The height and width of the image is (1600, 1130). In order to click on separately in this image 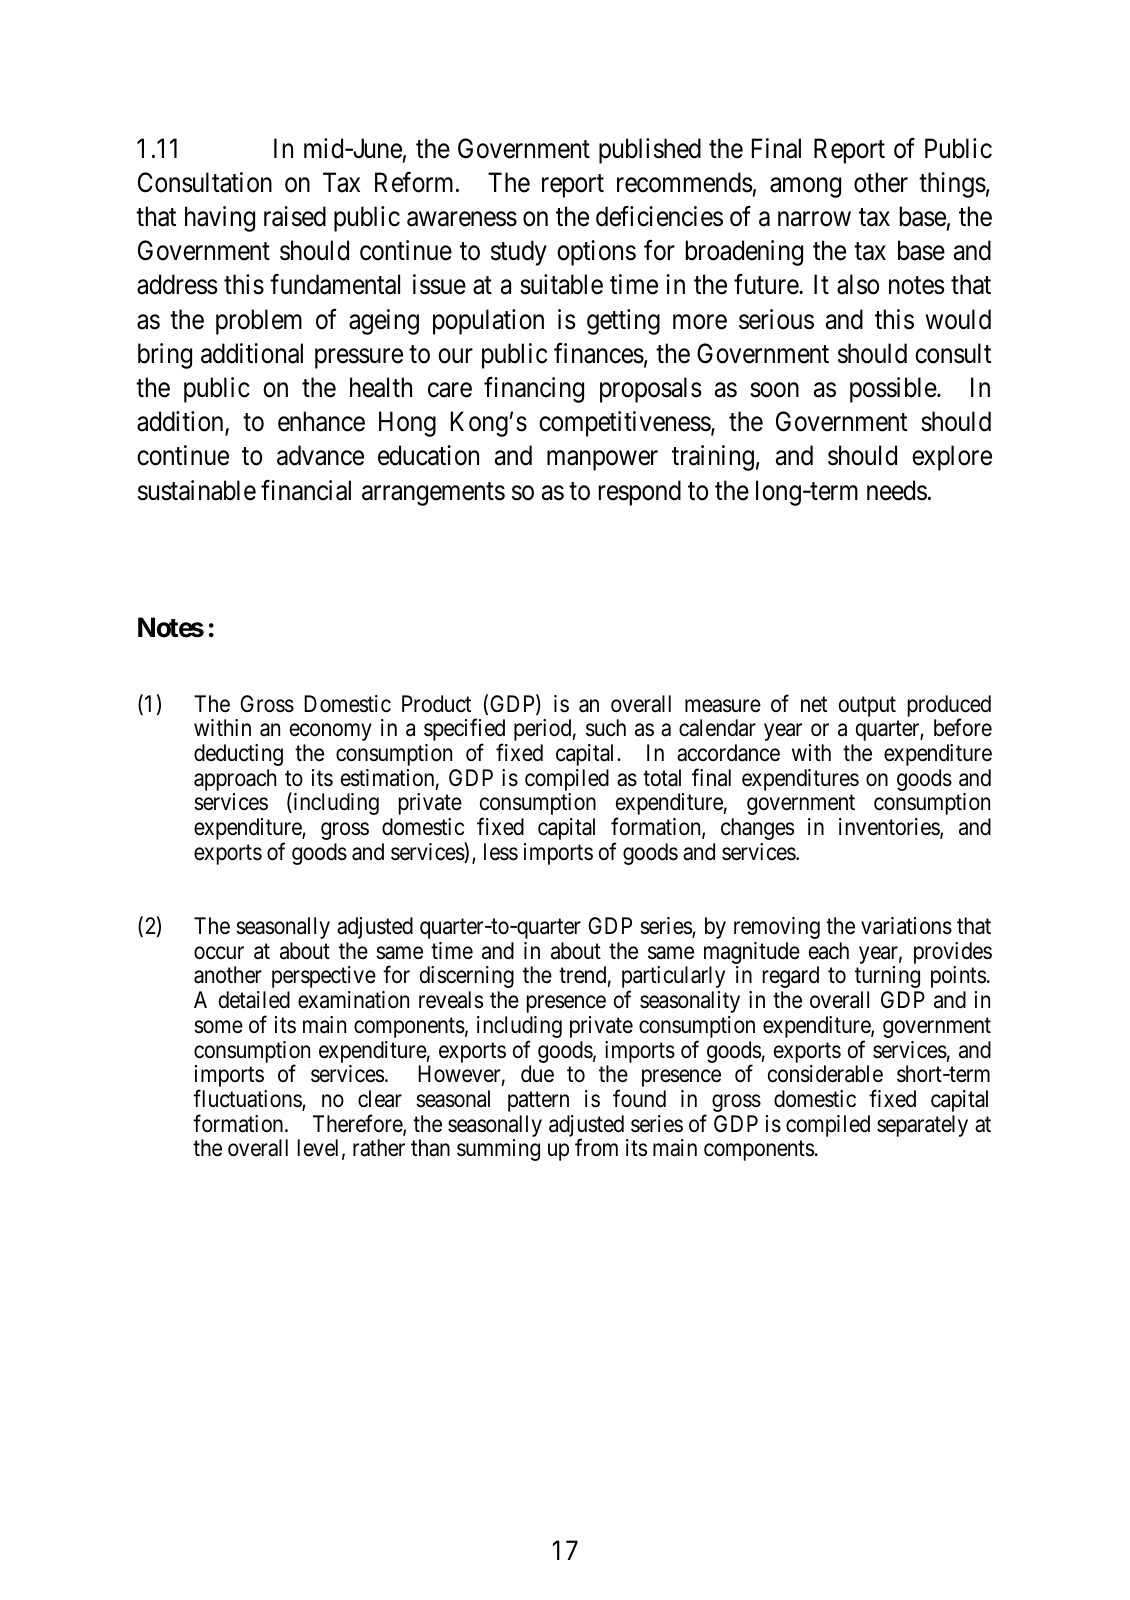, I will do `click(922, 1126)`.
